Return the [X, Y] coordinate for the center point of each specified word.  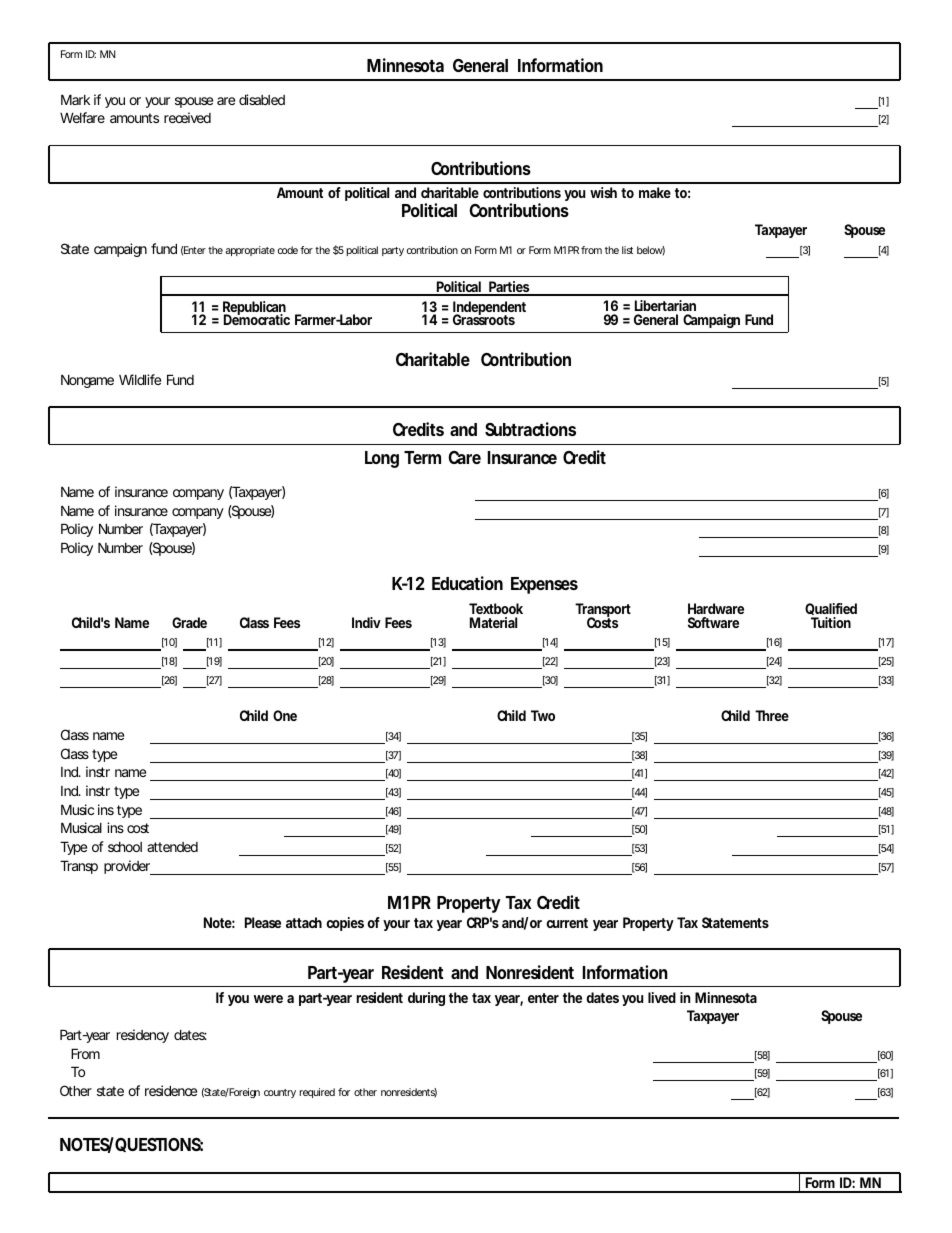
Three [772, 715]
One [285, 715]
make [655, 192]
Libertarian [665, 305]
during [426, 999]
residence [171, 1090]
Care [464, 457]
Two [543, 715]
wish [603, 192]
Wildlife [140, 379]
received [187, 117]
